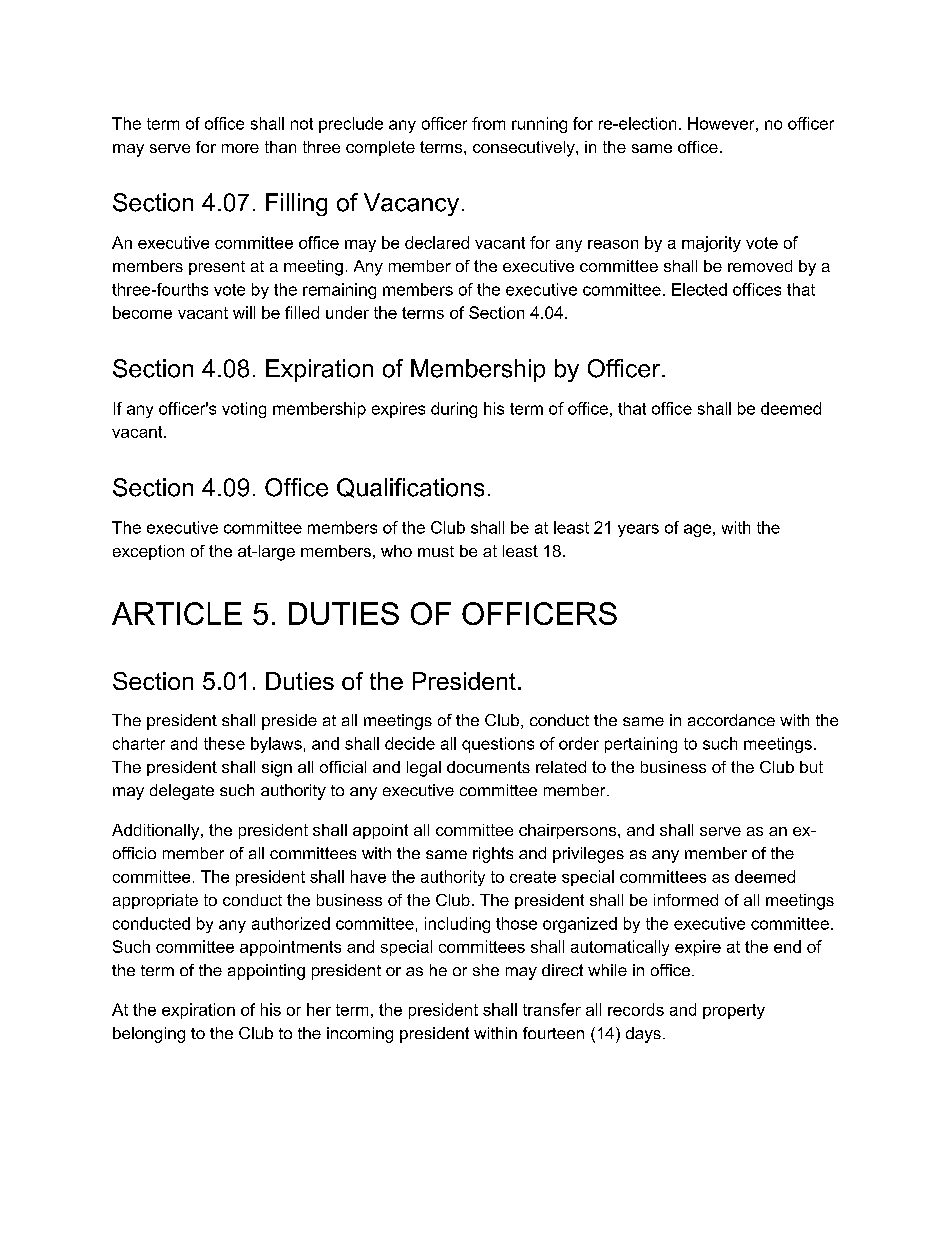 Image resolution: width=952 pixels, height=1233 pixels. Describe the element at coordinates (244, 410) in the screenshot. I see `voting` at that location.
